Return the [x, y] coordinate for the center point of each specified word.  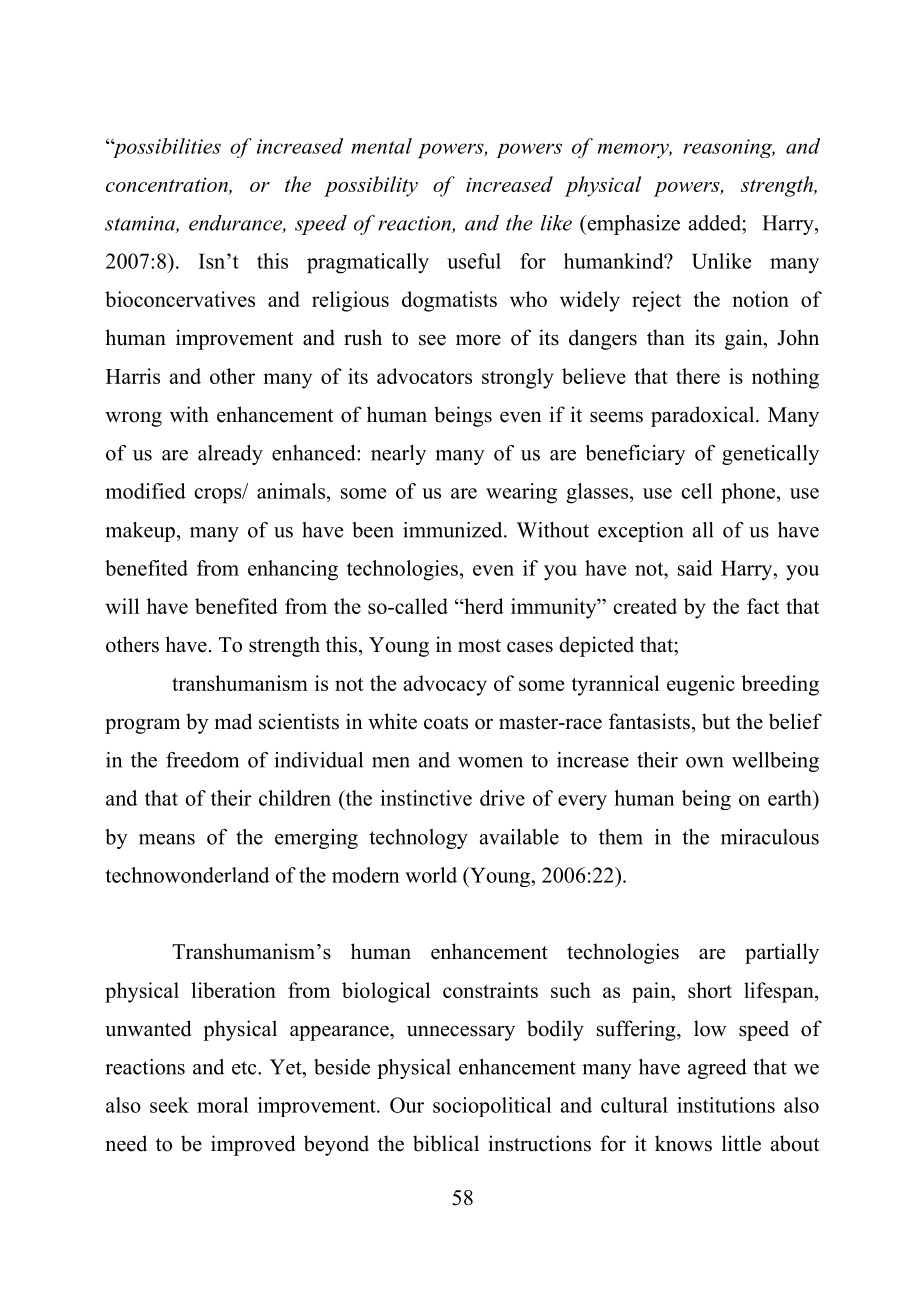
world [431, 875]
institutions [726, 1105]
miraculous [770, 837]
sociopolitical [492, 1107]
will [122, 606]
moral [222, 1105]
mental [381, 146]
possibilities [166, 148]
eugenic [701, 685]
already [230, 455]
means [167, 839]
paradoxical [704, 416]
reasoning [729, 148]
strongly [518, 378]
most [479, 646]
